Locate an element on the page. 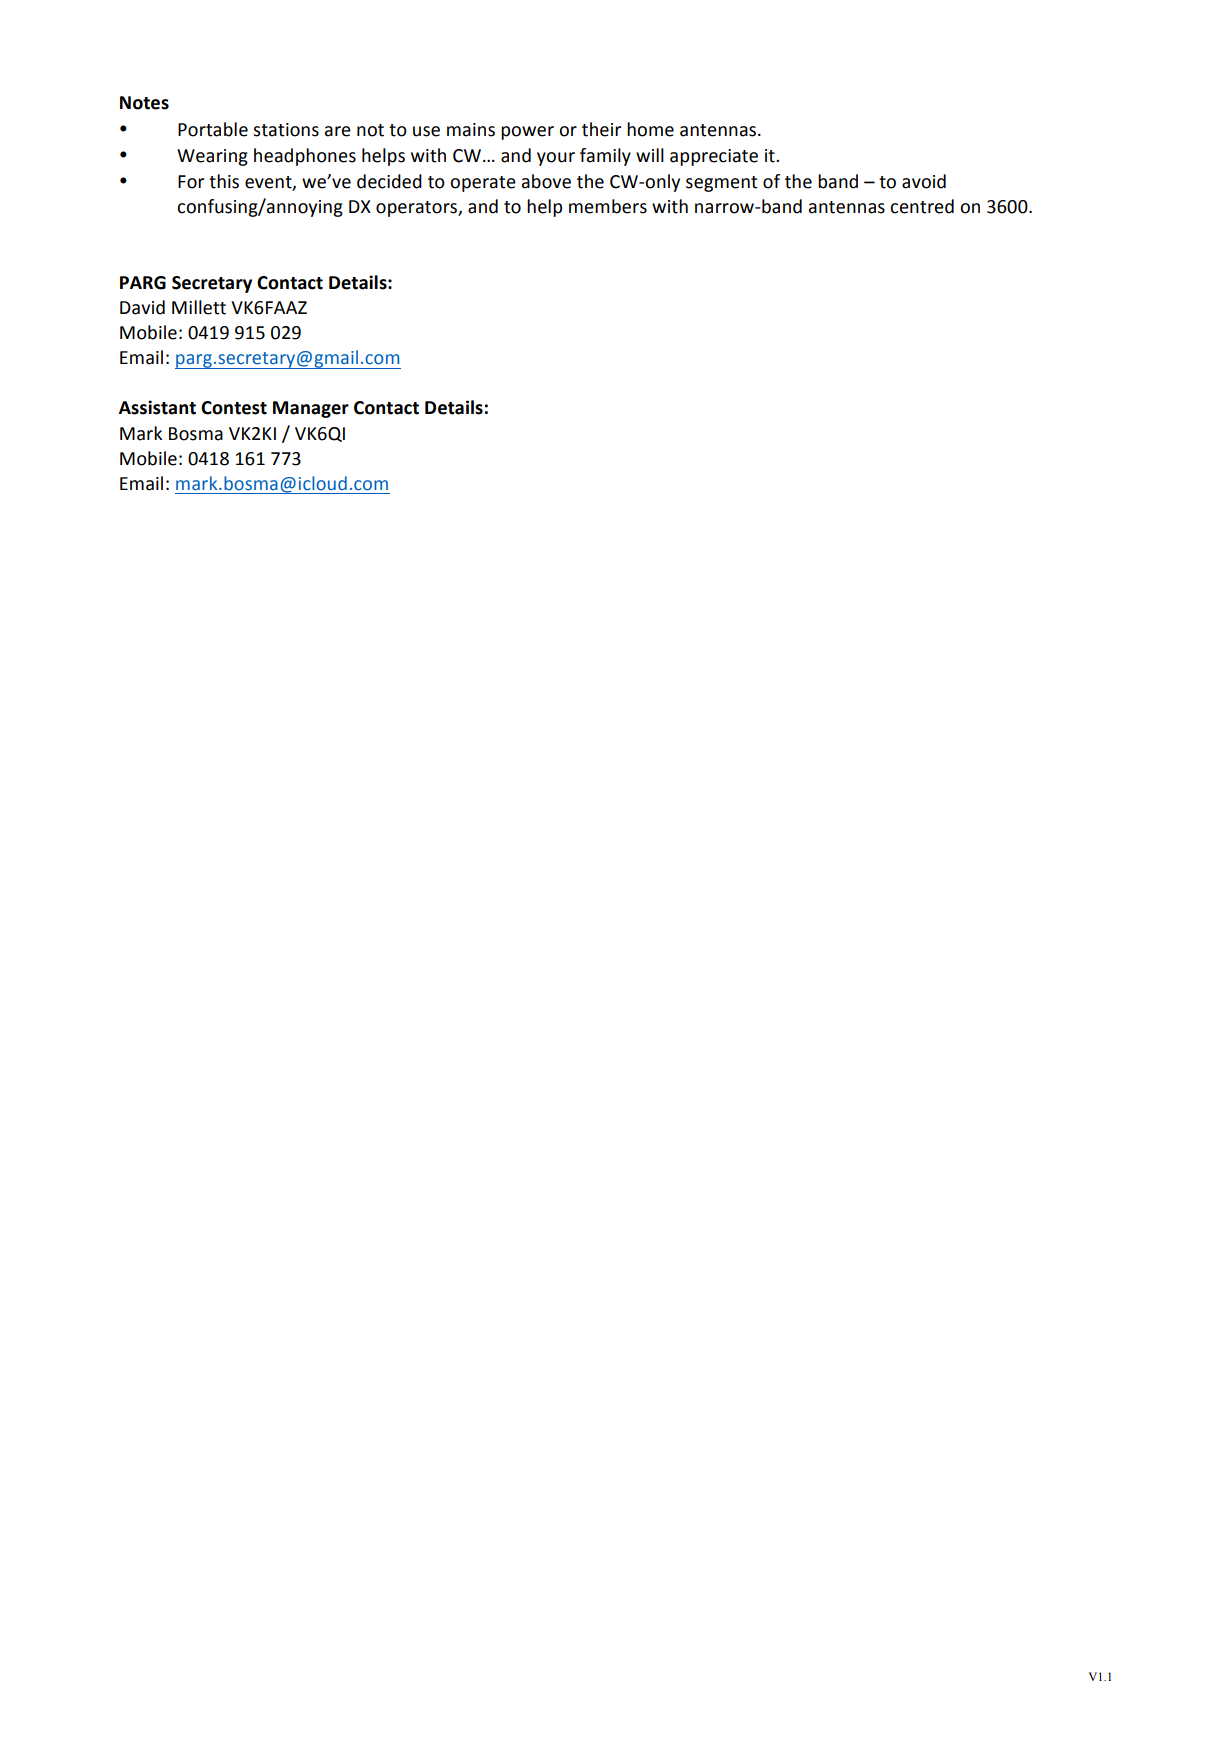 This image has width=1228, height=1737. avoid is located at coordinates (924, 181).
